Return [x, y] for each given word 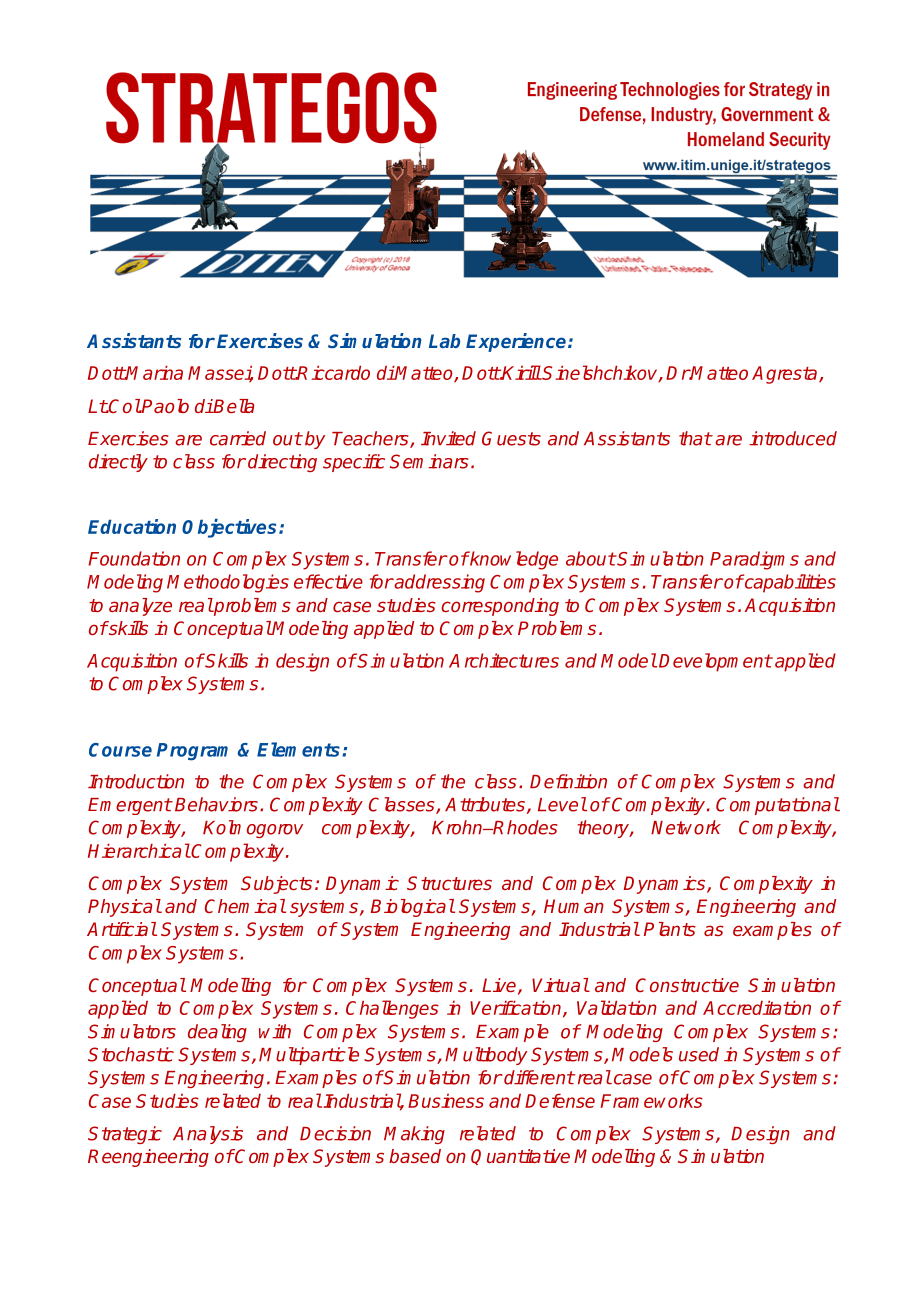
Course [120, 750]
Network [686, 827]
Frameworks [651, 1100]
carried [238, 438]
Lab [444, 341]
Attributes [485, 804]
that [695, 438]
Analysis [208, 1135]
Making [414, 1135]
